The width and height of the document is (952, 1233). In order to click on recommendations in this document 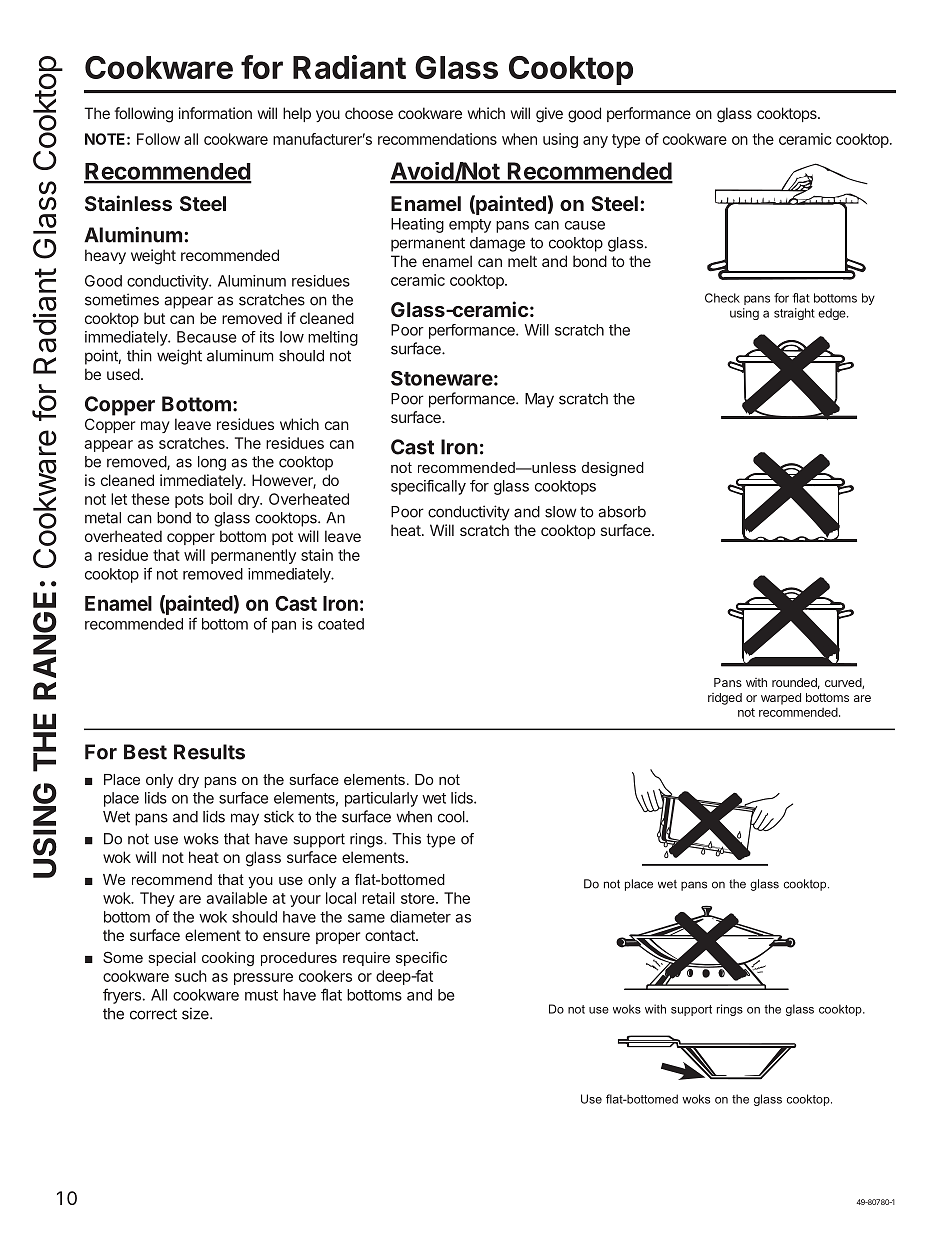, I will do `click(437, 139)`.
